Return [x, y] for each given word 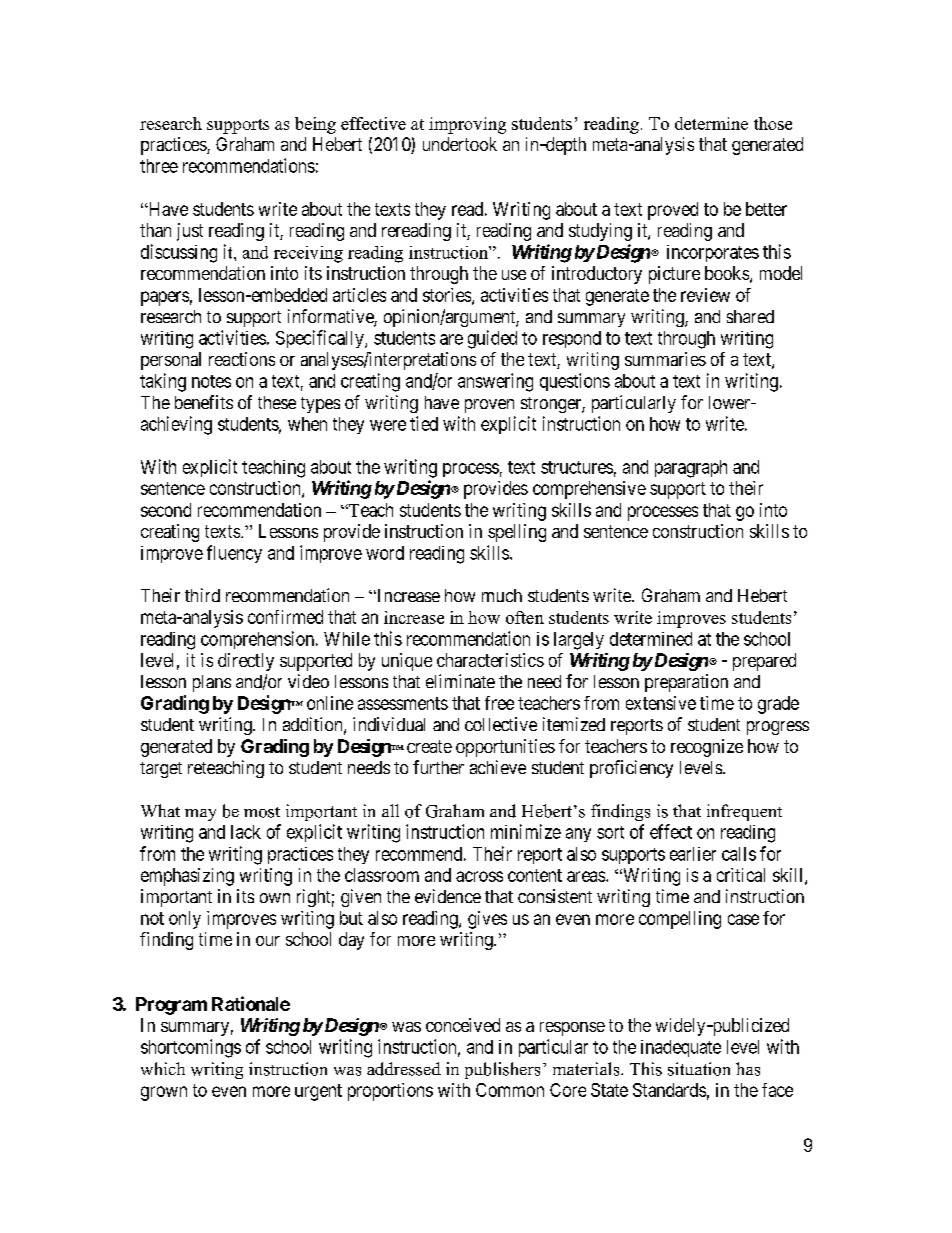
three [159, 166]
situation [699, 1069]
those [773, 123]
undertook [460, 144]
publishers [502, 1070]
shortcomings [191, 1048]
